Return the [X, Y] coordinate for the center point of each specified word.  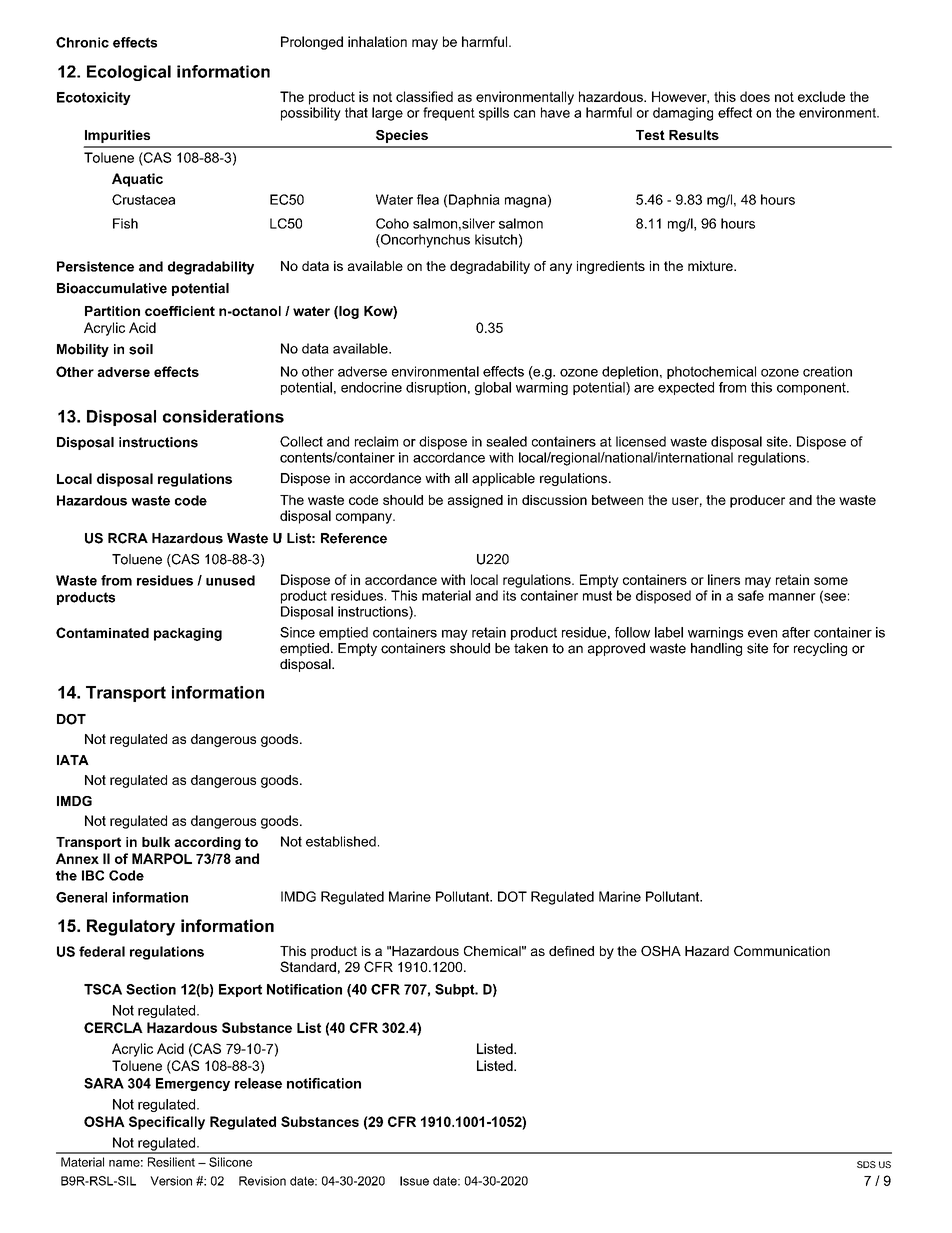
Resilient [171, 1162]
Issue [414, 1181]
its [509, 595]
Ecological [129, 73]
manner [792, 597]
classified [424, 96]
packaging [188, 634]
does [755, 96]
